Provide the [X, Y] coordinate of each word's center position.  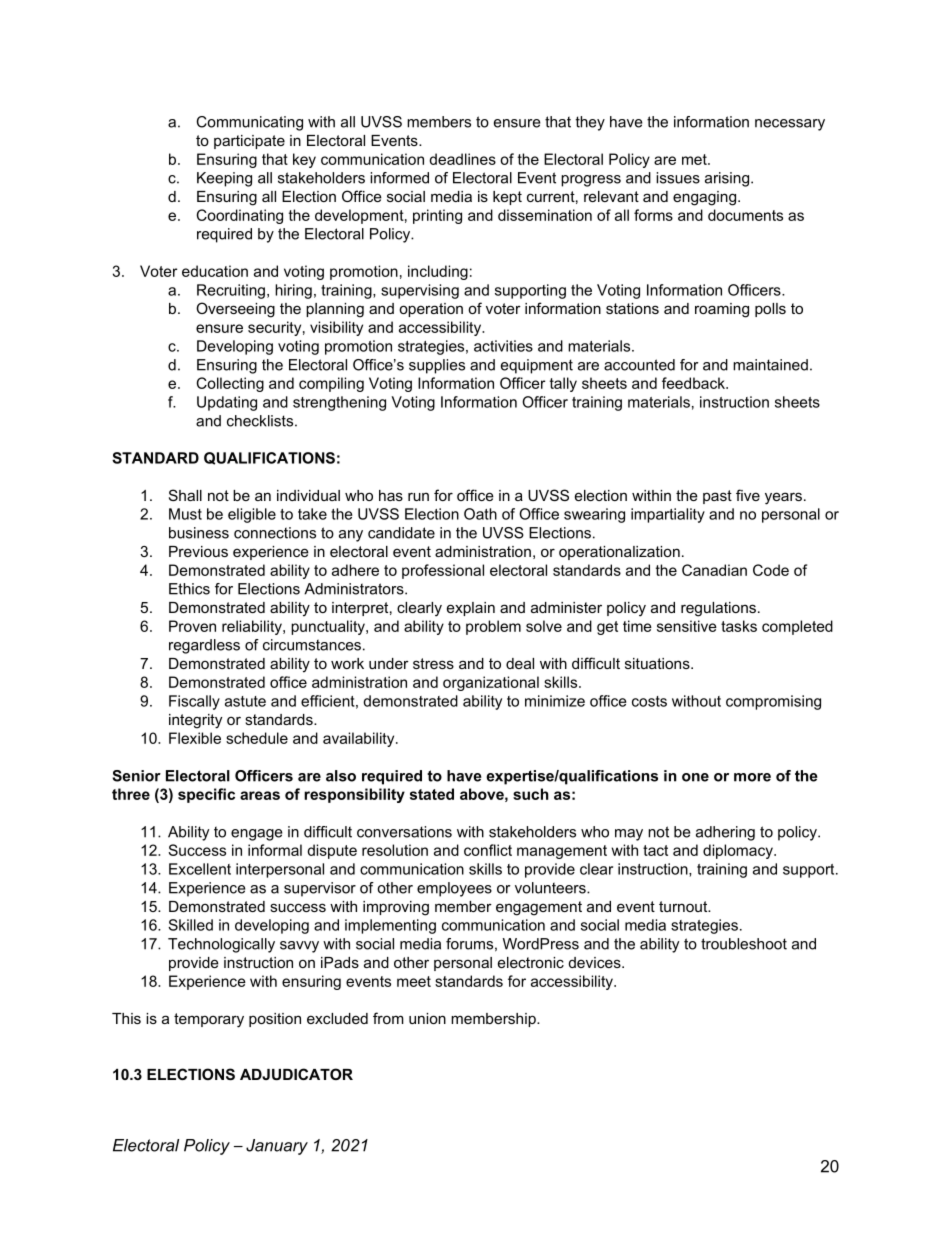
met [695, 159]
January [277, 1147]
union [427, 1018]
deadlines [462, 159]
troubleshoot [744, 944]
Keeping [224, 179]
